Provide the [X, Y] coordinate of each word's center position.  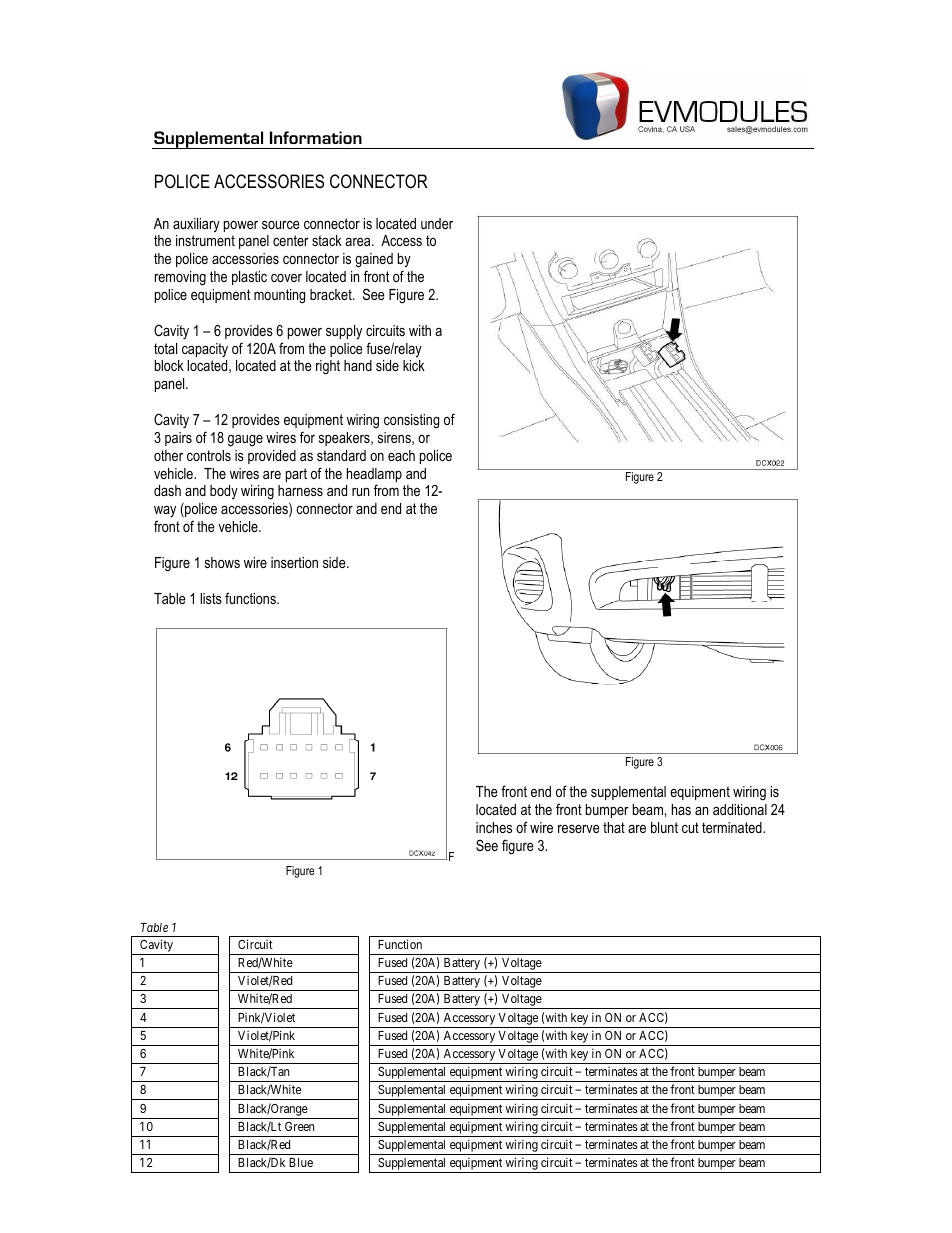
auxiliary [196, 225]
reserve [579, 829]
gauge [245, 441]
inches [494, 827]
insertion [294, 562]
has [681, 809]
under [437, 223]
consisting [411, 421]
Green [299, 1126]
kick [414, 365]
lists [211, 598]
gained [374, 260]
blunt [664, 827]
